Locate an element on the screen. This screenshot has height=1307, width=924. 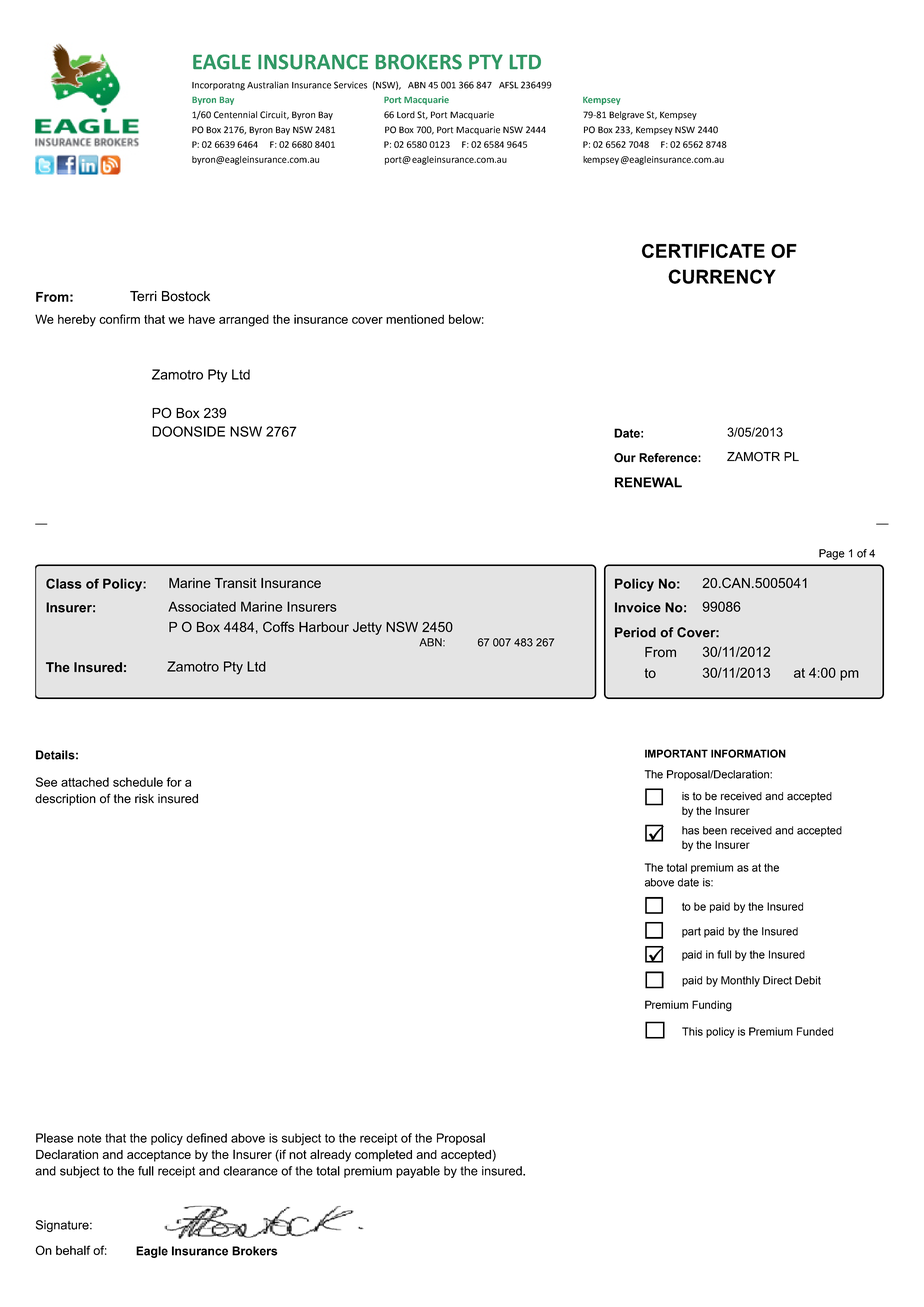
confirm is located at coordinates (119, 319).
